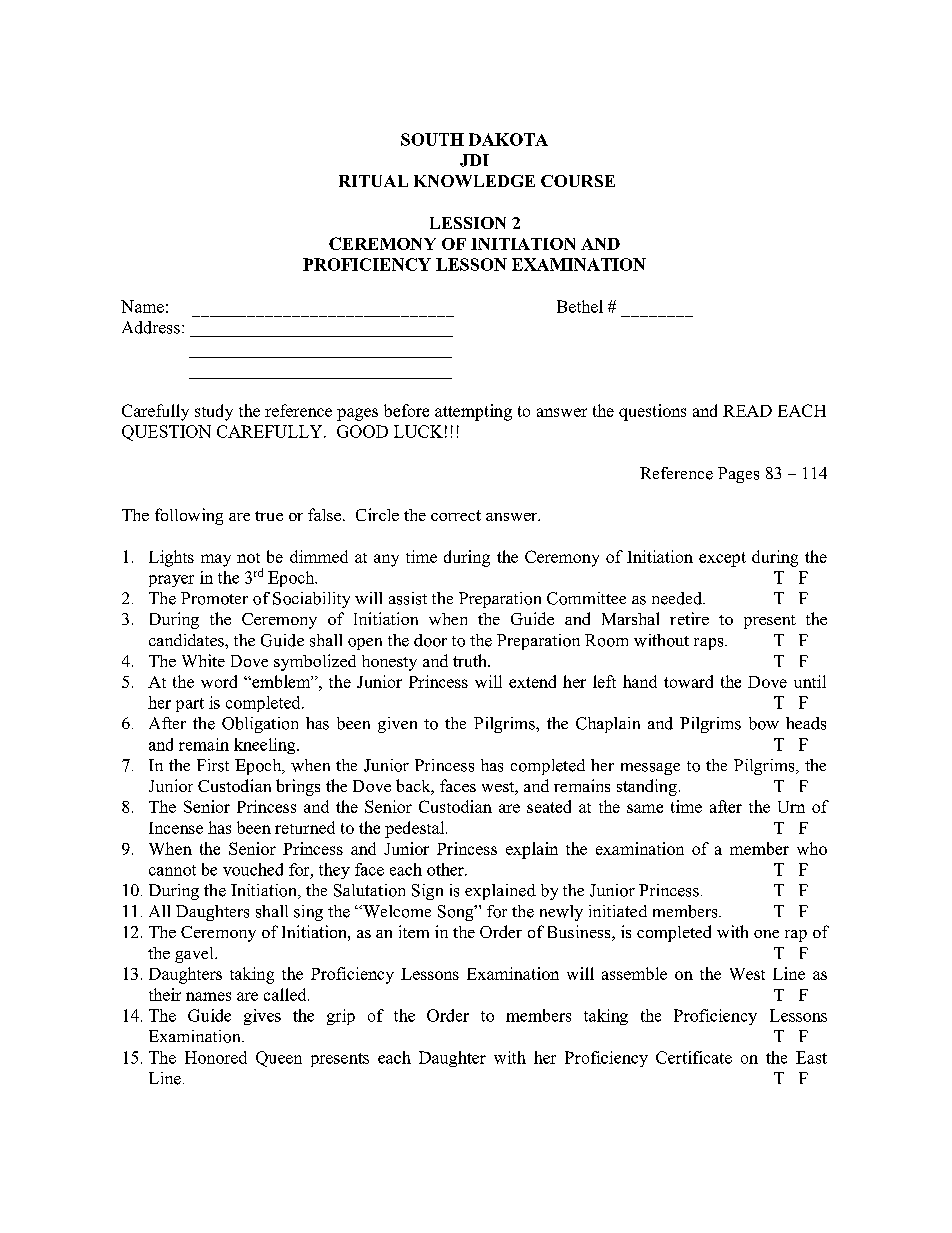 This screenshot has height=1233, width=952. What do you see at coordinates (473, 412) in the screenshot?
I see `attempting` at bounding box center [473, 412].
